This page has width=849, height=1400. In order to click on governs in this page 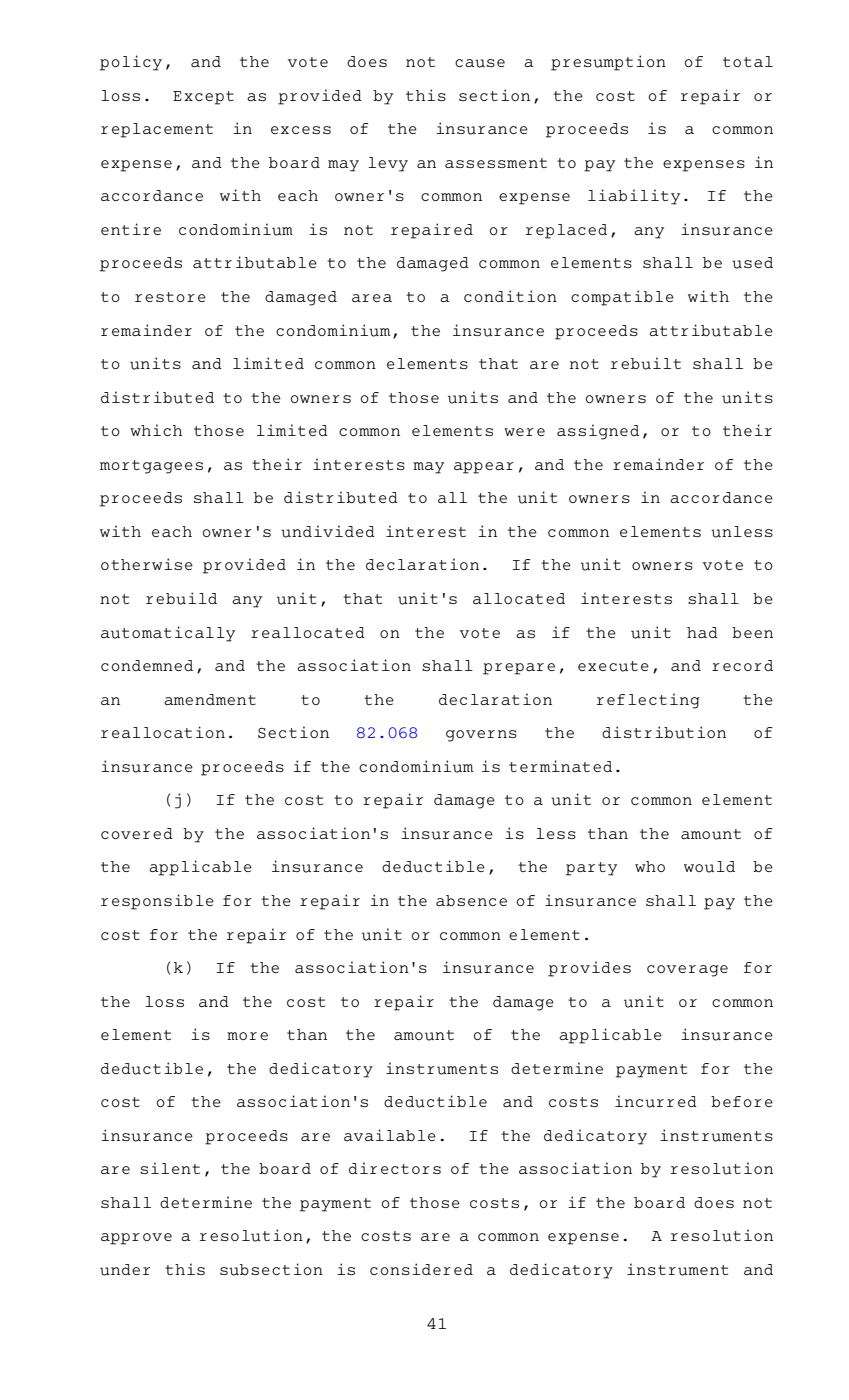, I will do `click(481, 736)`.
